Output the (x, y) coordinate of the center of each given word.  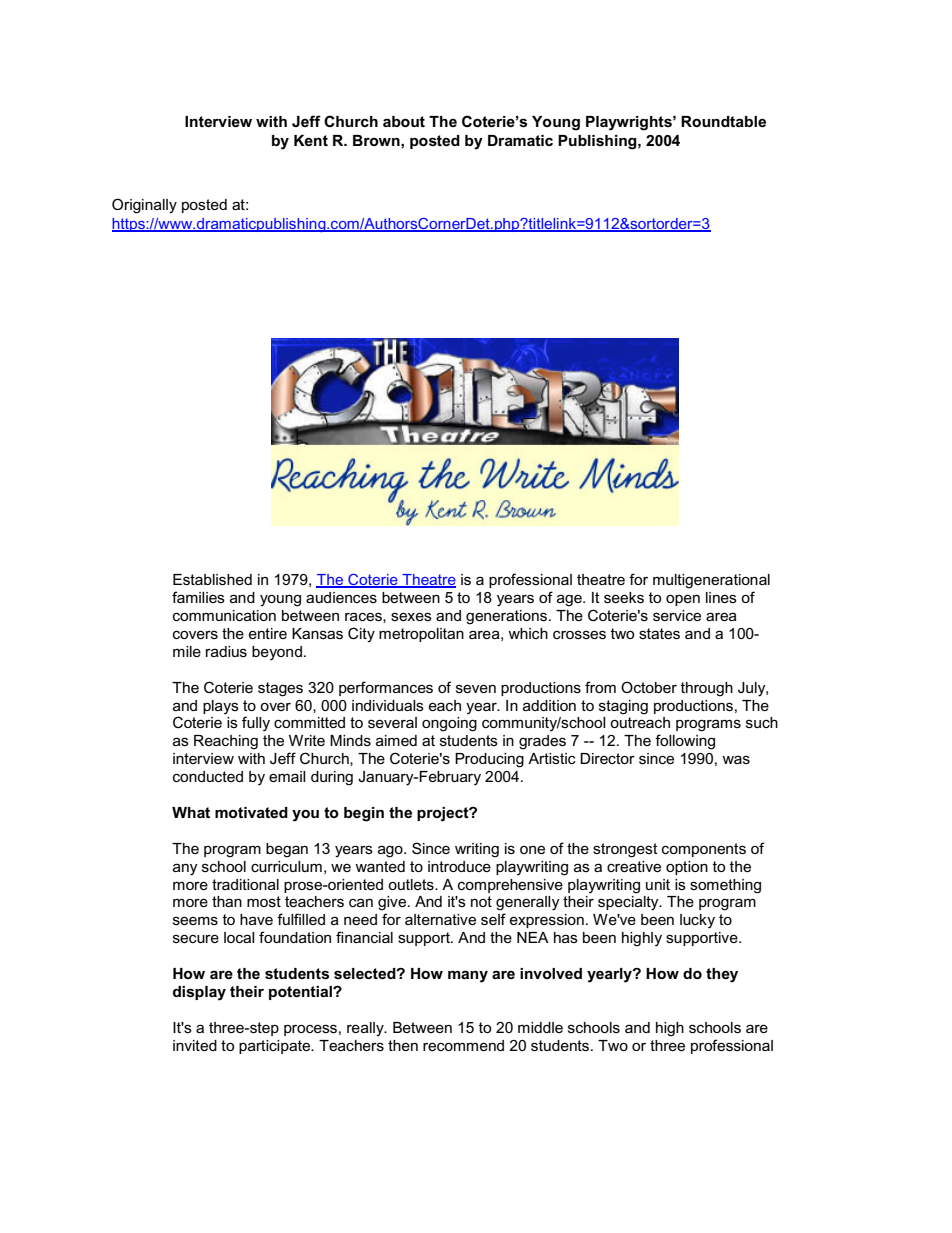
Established (212, 579)
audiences (341, 597)
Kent (311, 140)
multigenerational (711, 581)
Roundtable (723, 121)
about (404, 121)
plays (221, 707)
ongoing (449, 724)
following (685, 742)
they (722, 975)
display (199, 993)
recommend (463, 1045)
